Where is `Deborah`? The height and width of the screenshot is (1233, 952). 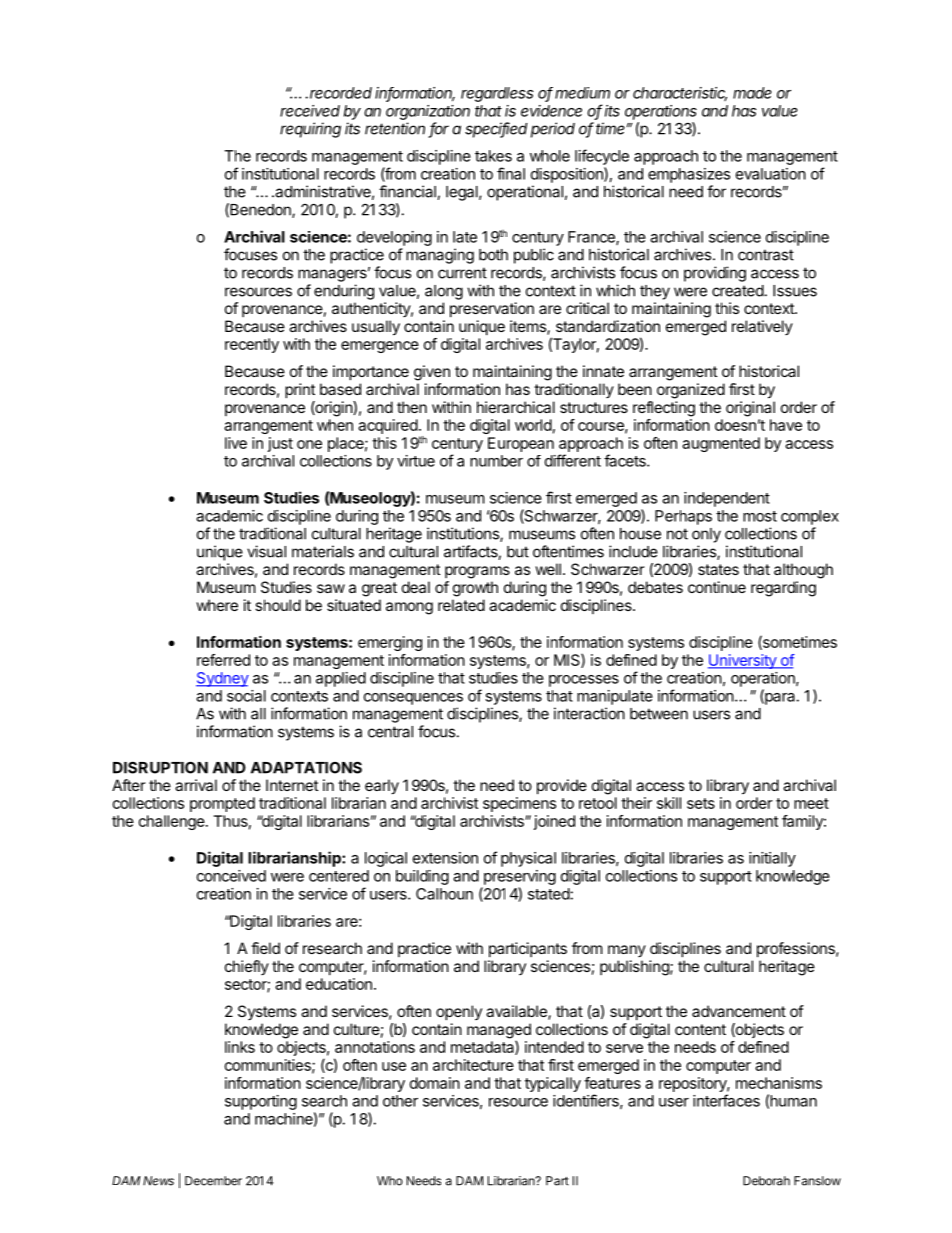
Deborah is located at coordinates (766, 1181).
